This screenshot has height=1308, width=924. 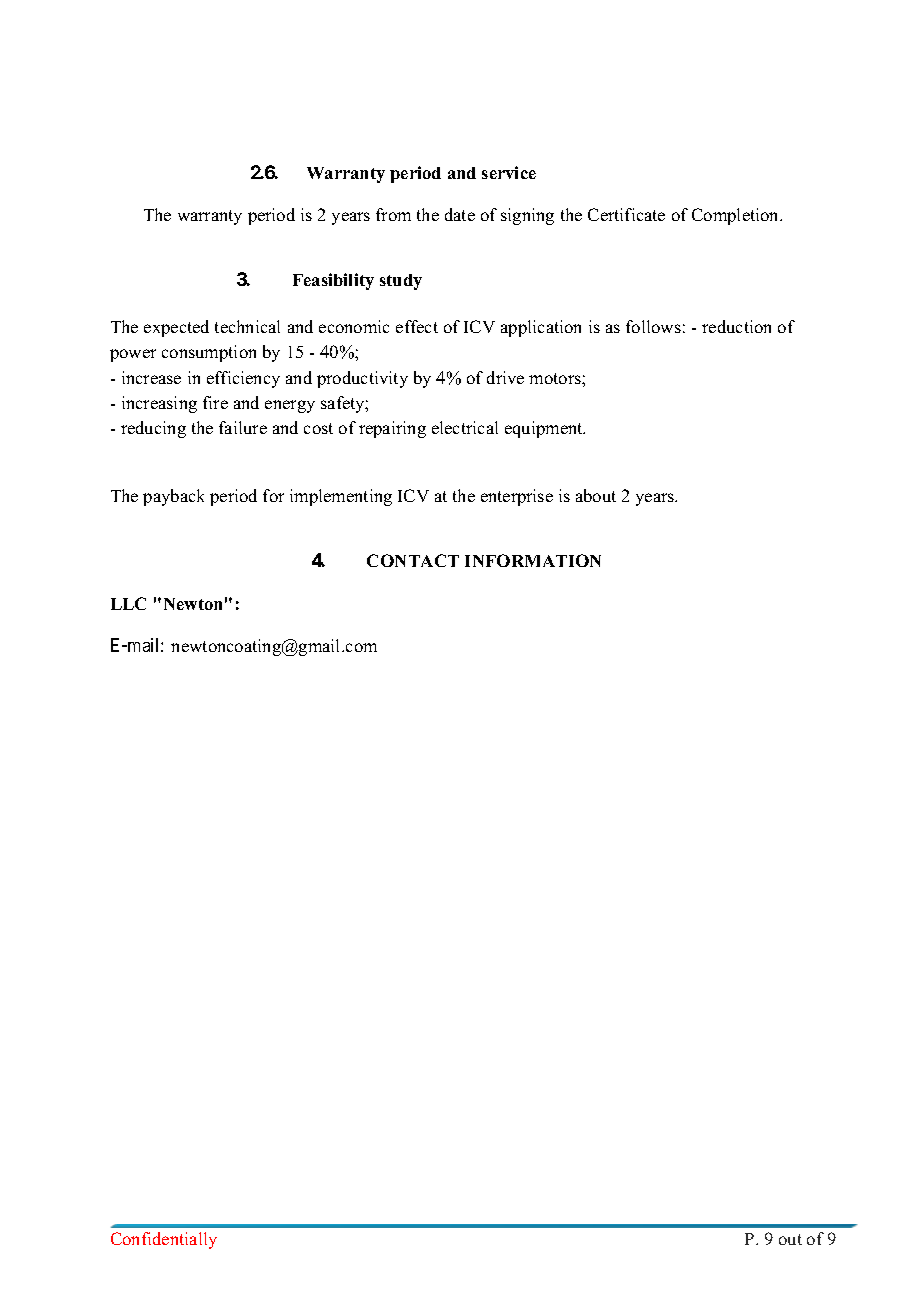 I want to click on INFORMATION, so click(x=533, y=560).
